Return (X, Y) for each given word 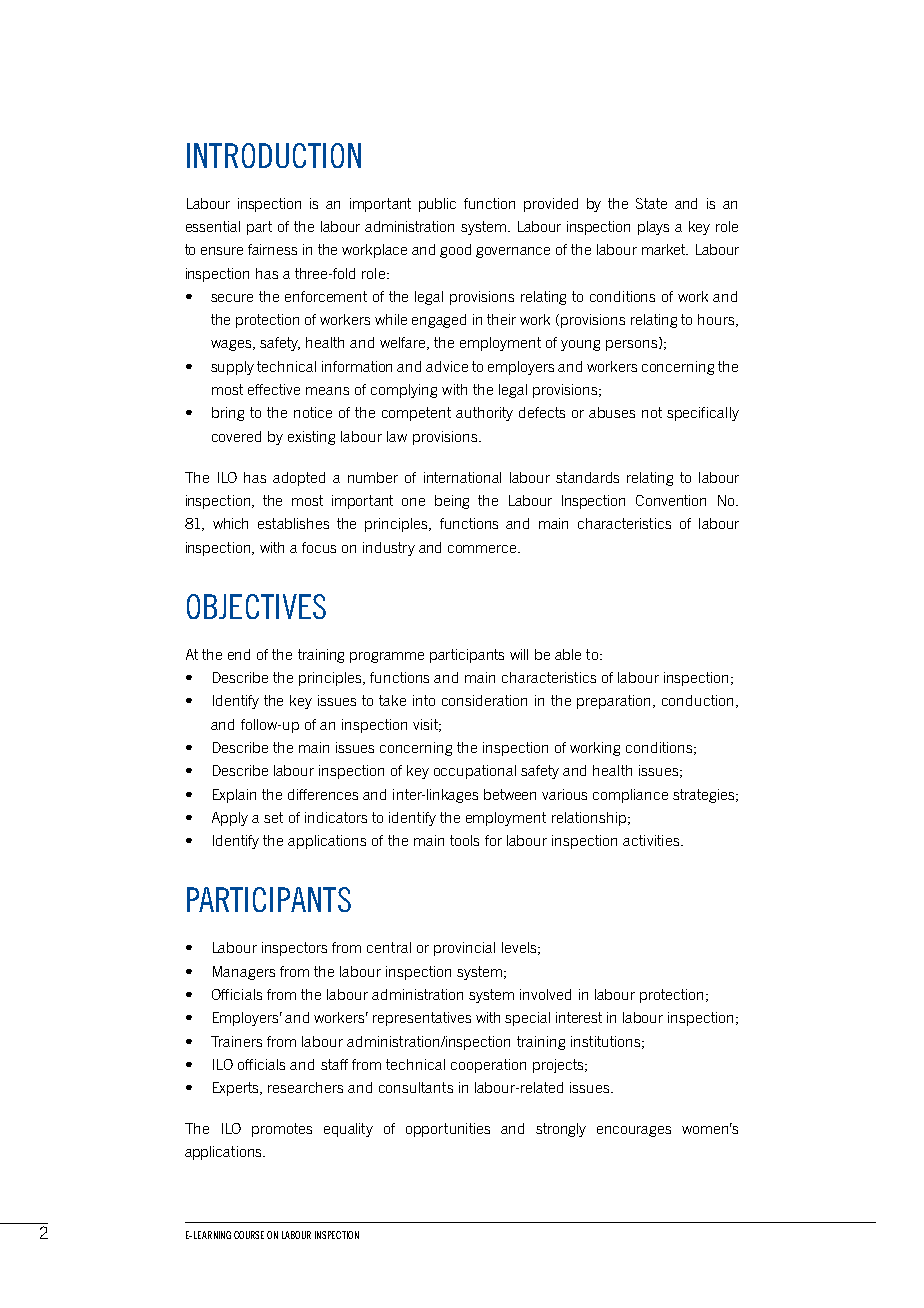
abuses (612, 412)
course (249, 1235)
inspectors (294, 949)
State (651, 203)
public (437, 205)
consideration (484, 700)
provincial (464, 949)
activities (651, 840)
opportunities (448, 1130)
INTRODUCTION (274, 155)
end (239, 654)
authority (484, 414)
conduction (697, 700)
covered (236, 436)
